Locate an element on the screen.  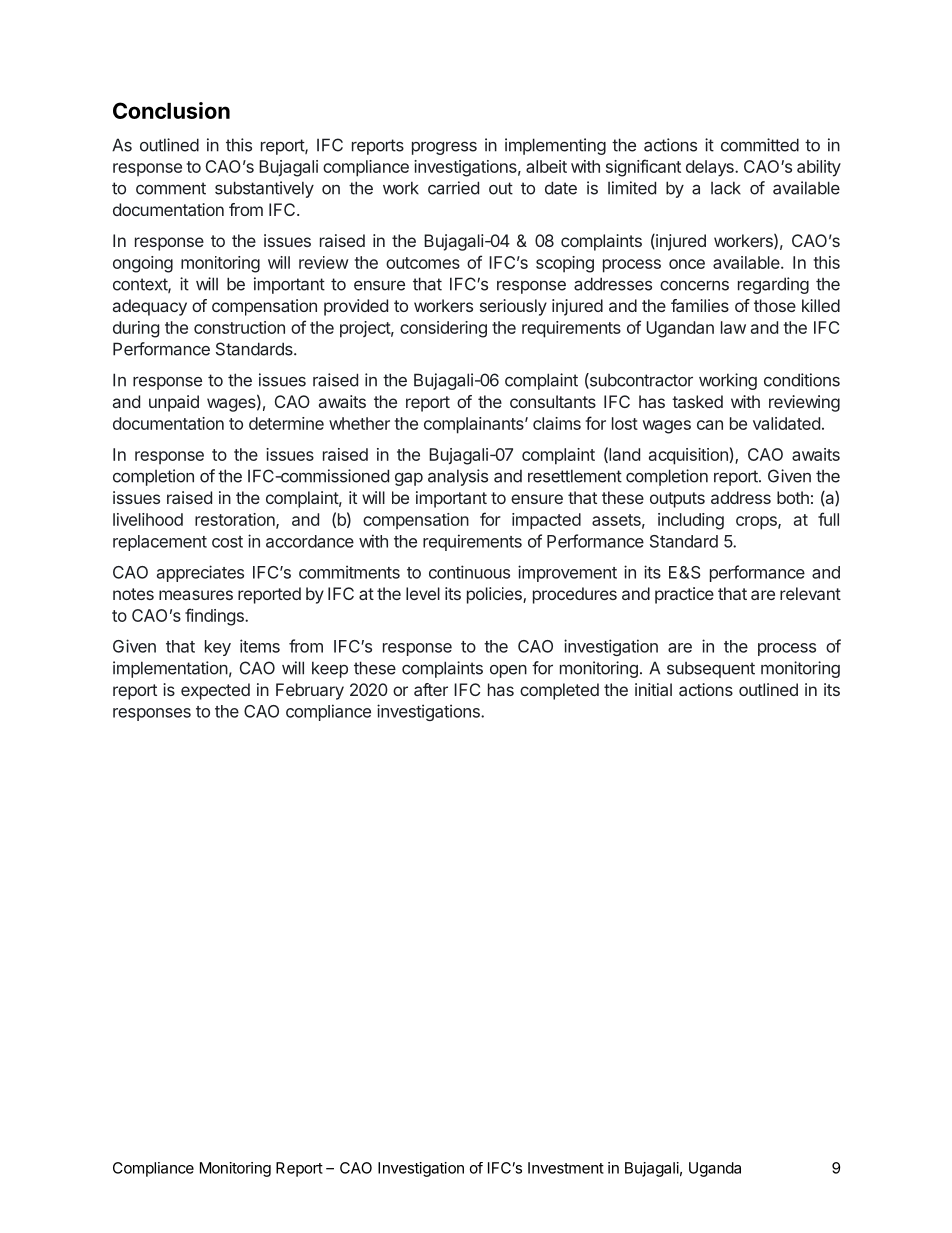
key is located at coordinates (218, 648).
